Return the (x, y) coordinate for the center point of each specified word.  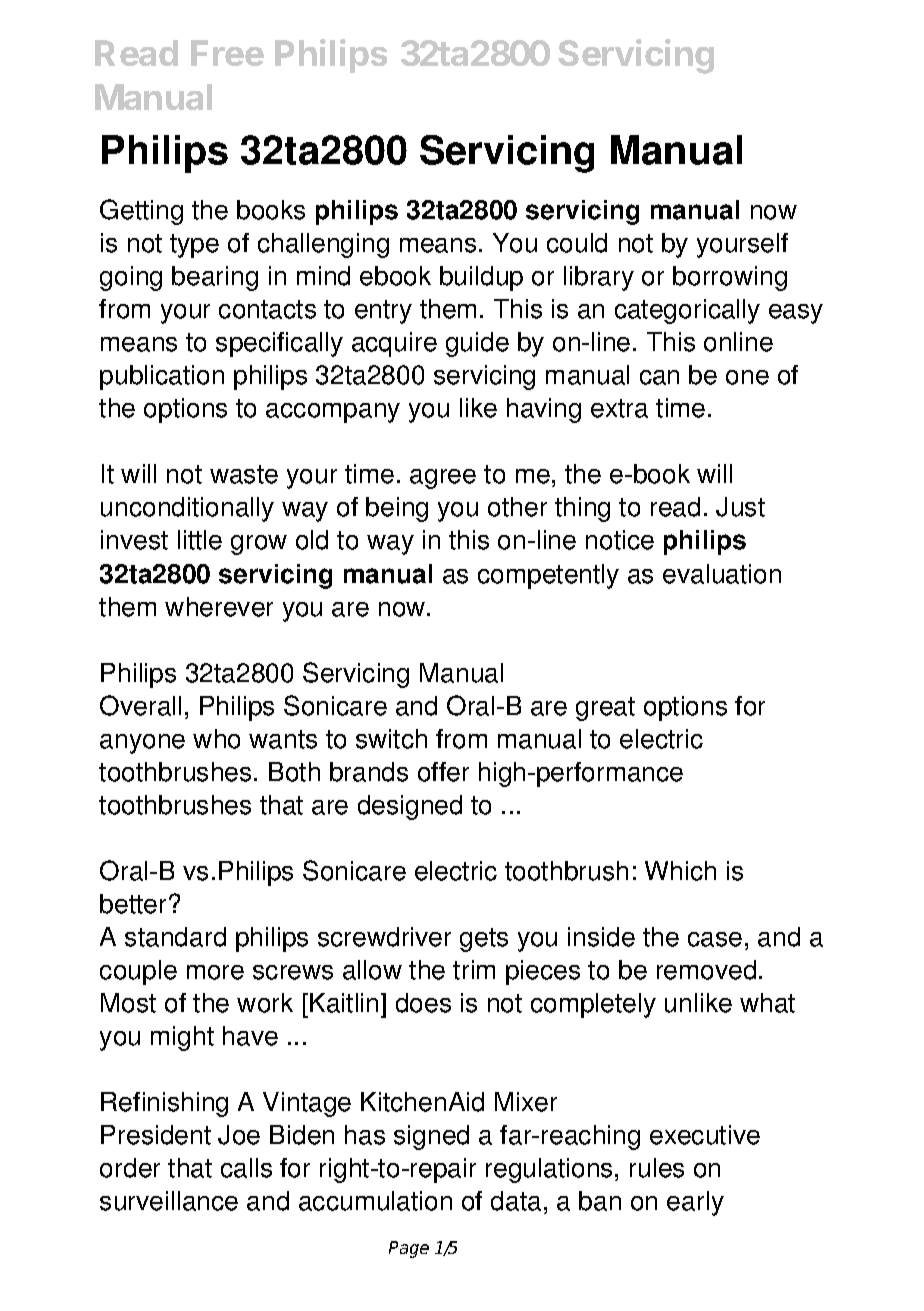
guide (477, 344)
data (516, 1201)
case (715, 939)
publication (162, 377)
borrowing (730, 278)
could (577, 243)
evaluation (722, 574)
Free (227, 53)
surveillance (169, 1201)
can (659, 377)
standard (175, 937)
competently (548, 576)
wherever (219, 607)
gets (484, 940)
